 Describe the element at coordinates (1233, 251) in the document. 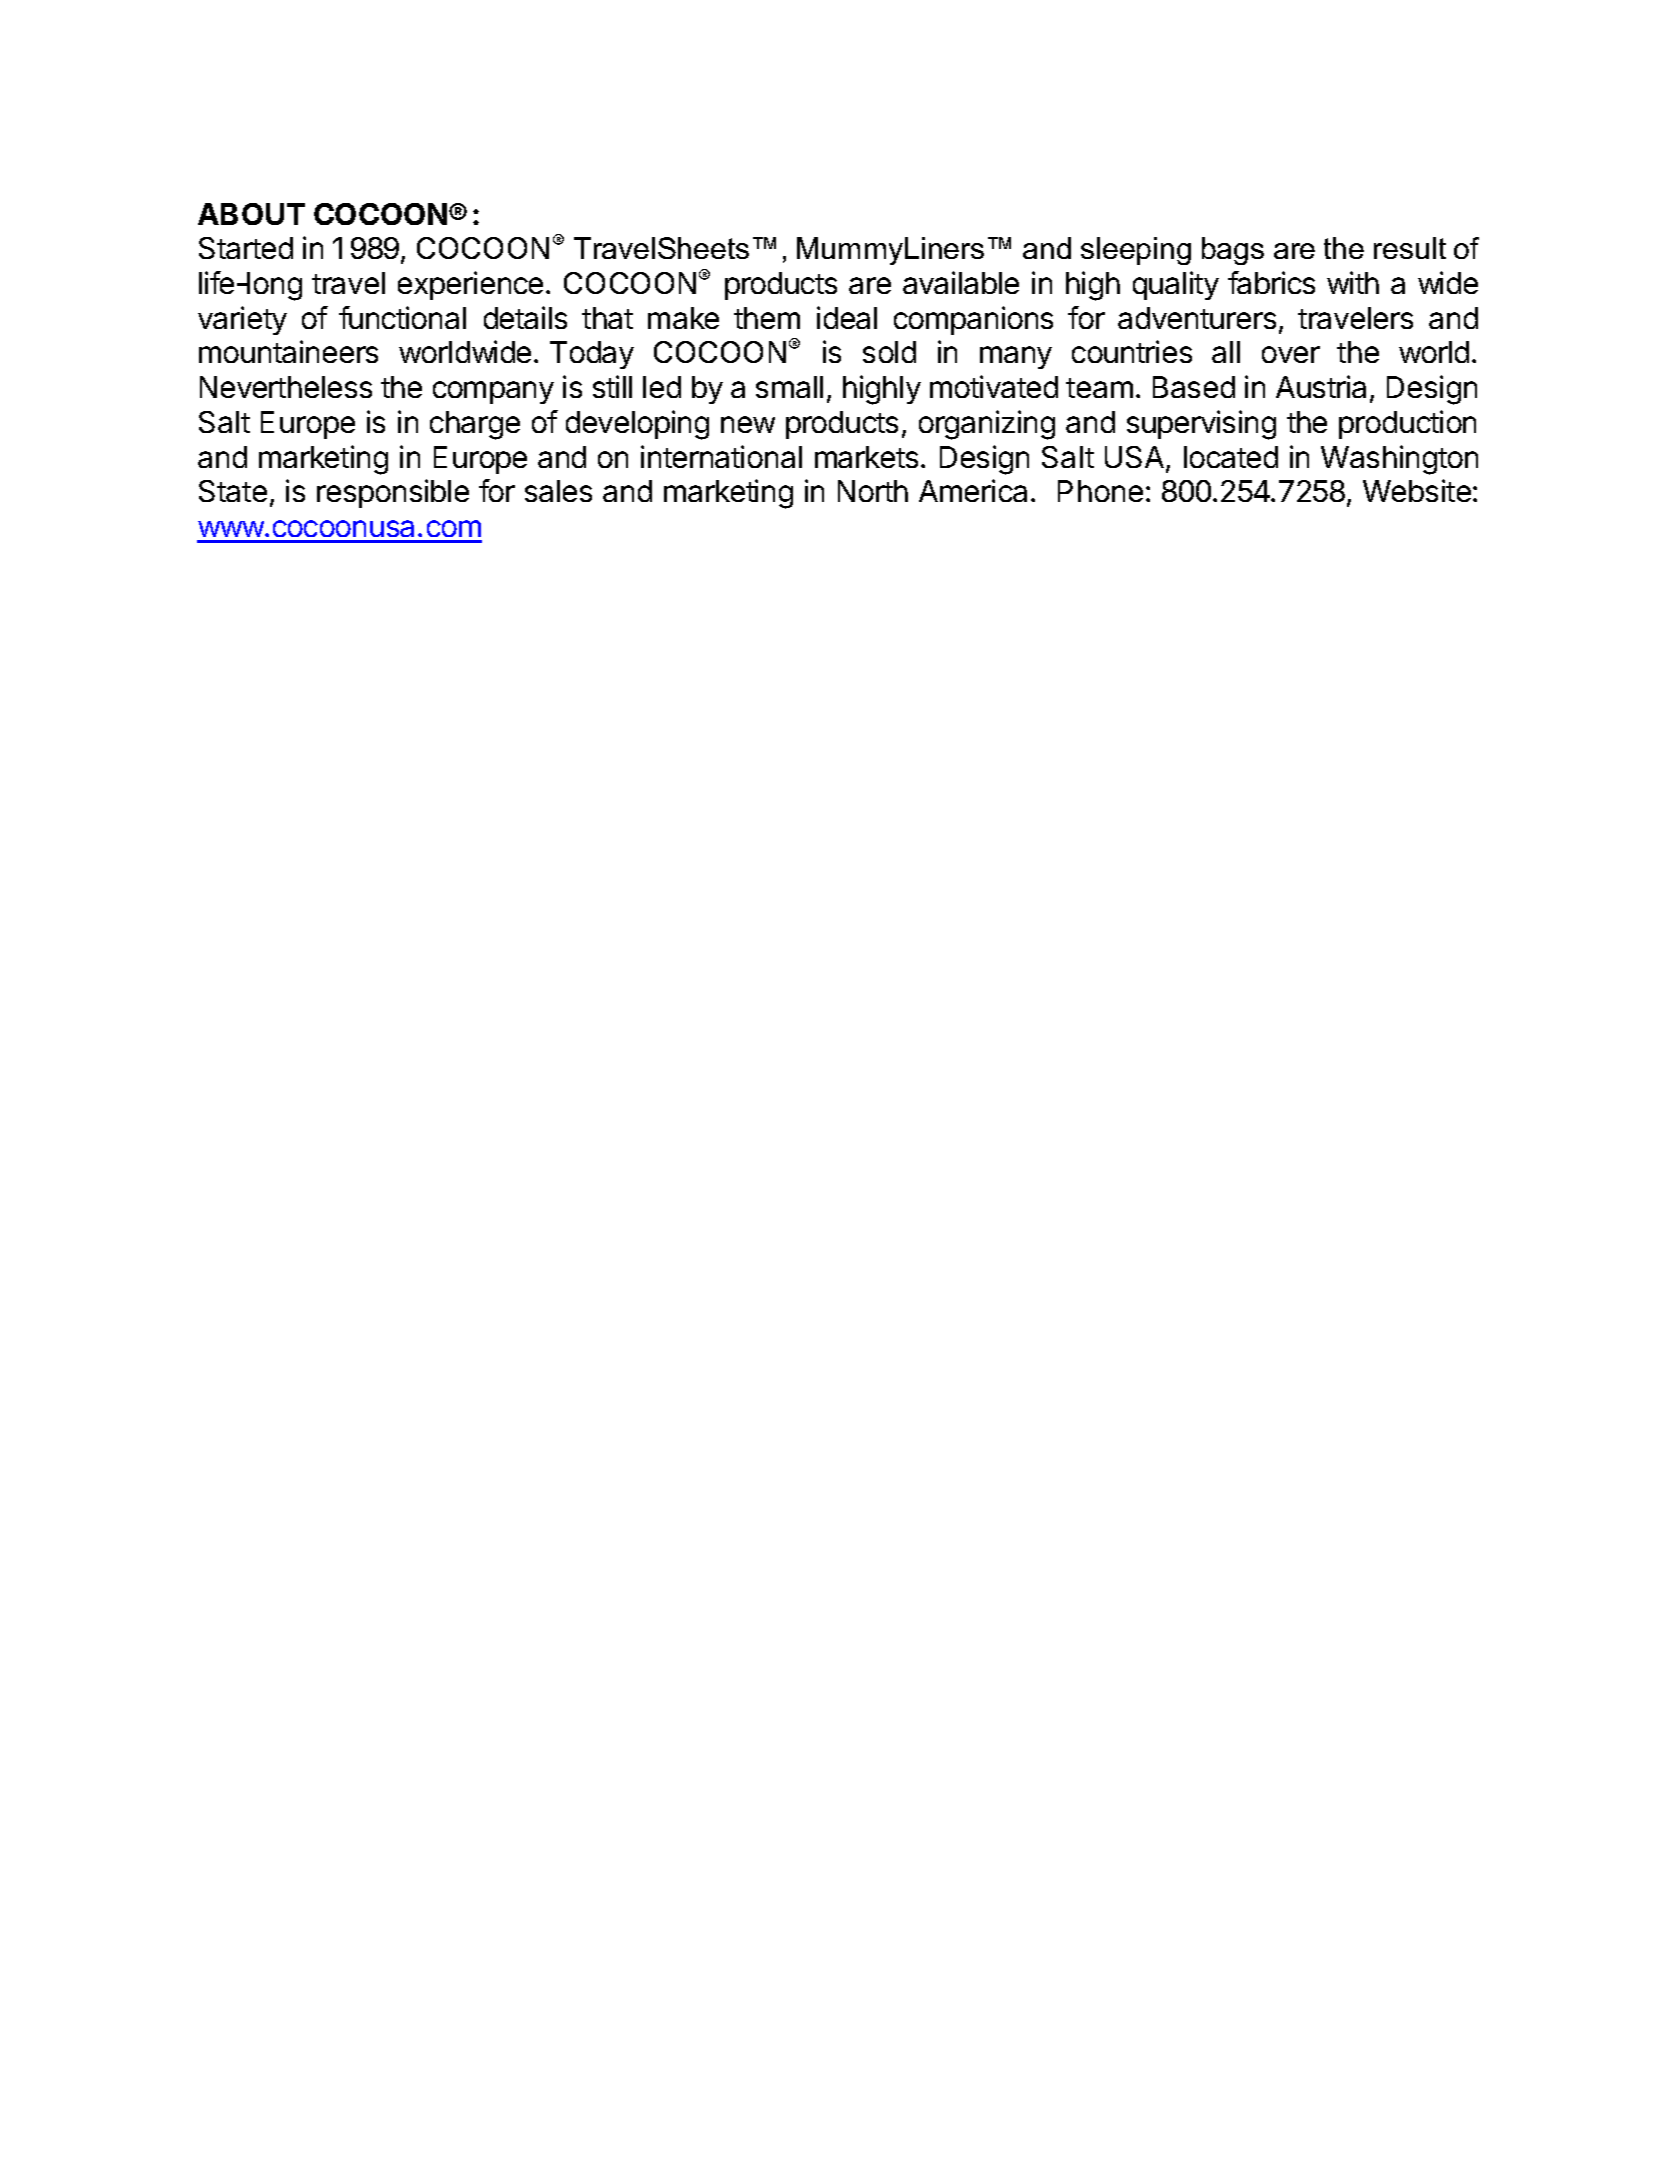

I see `bags` at that location.
